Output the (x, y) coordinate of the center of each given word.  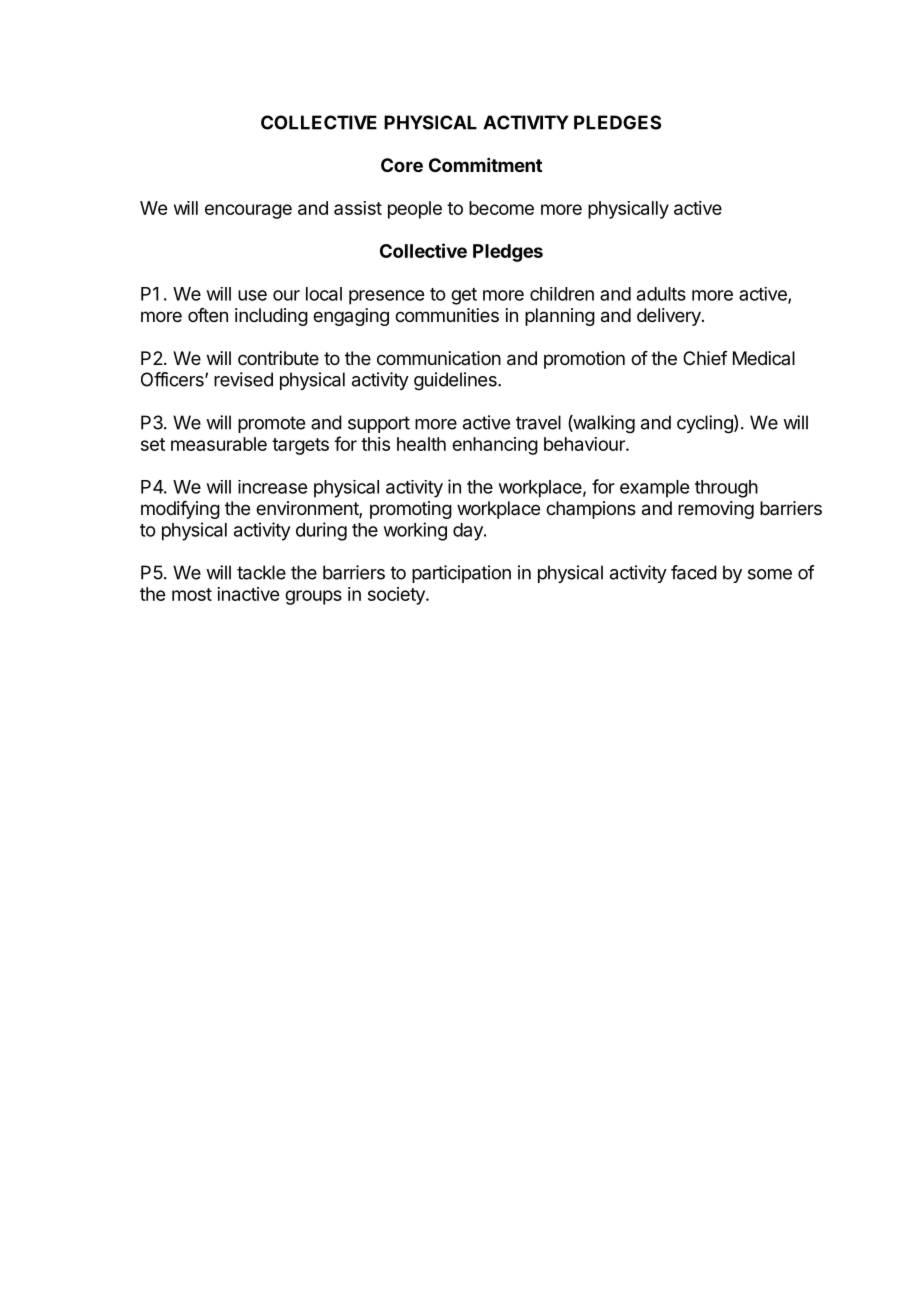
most (192, 594)
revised (243, 379)
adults (661, 294)
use (252, 295)
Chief (705, 358)
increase (272, 487)
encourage (248, 211)
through (726, 489)
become (501, 208)
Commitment (485, 165)
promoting (411, 510)
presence (386, 297)
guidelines (456, 381)
